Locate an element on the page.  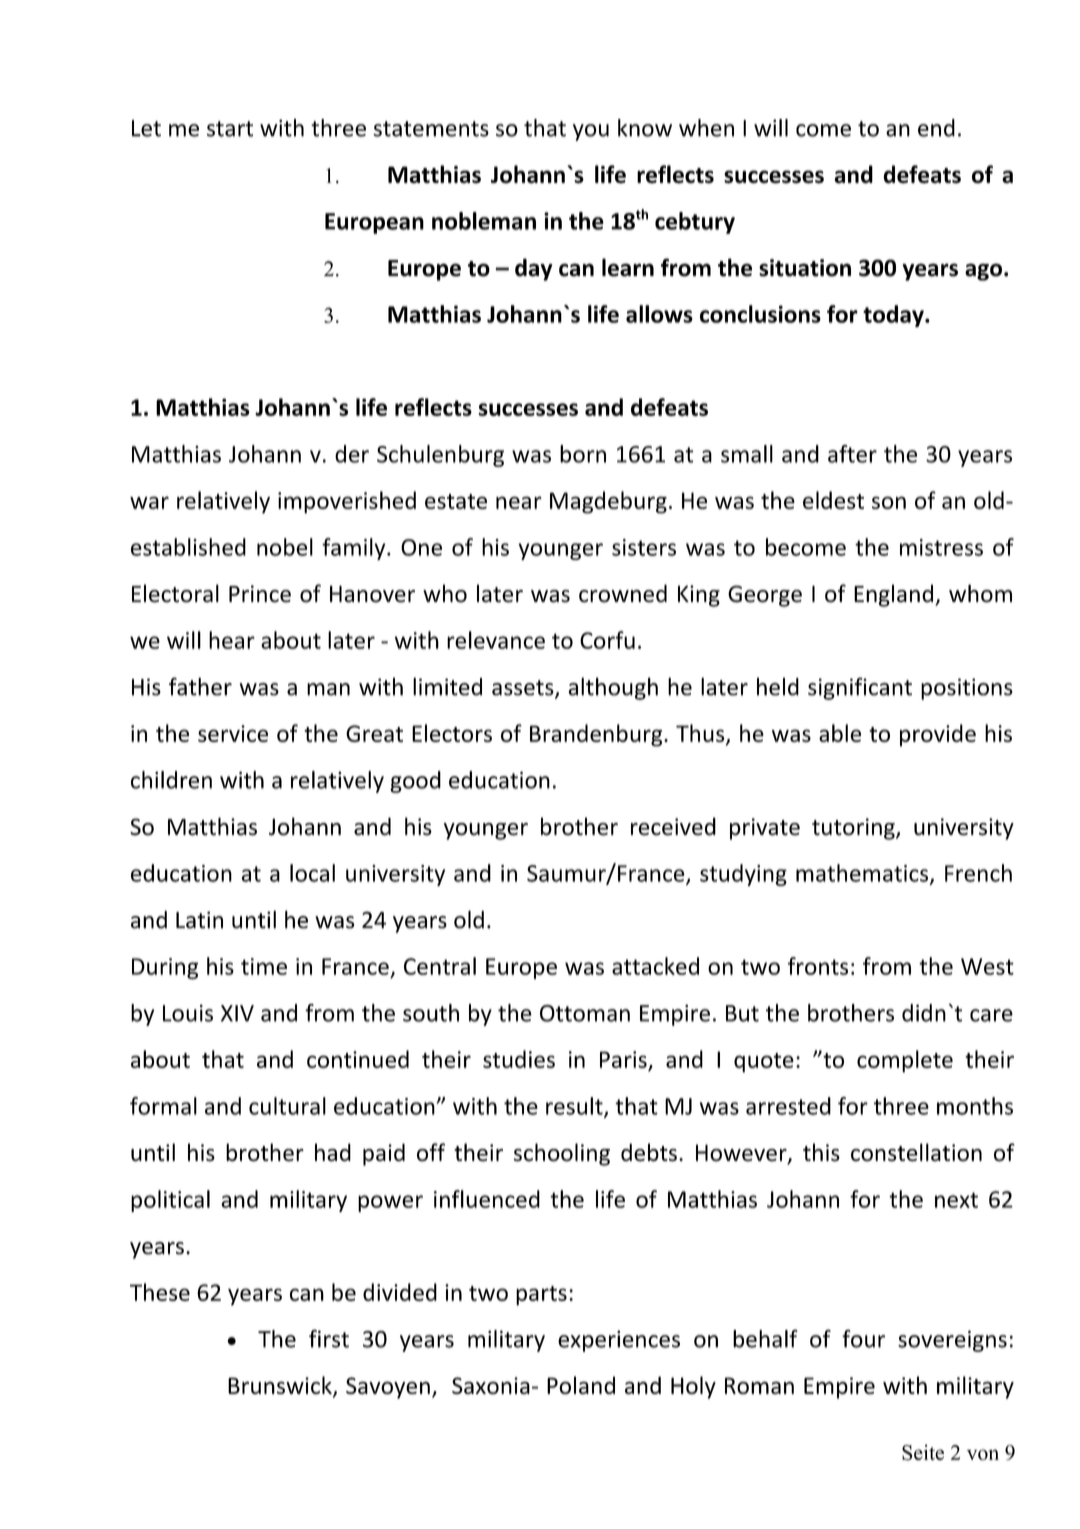
Seite is located at coordinates (923, 1452).
